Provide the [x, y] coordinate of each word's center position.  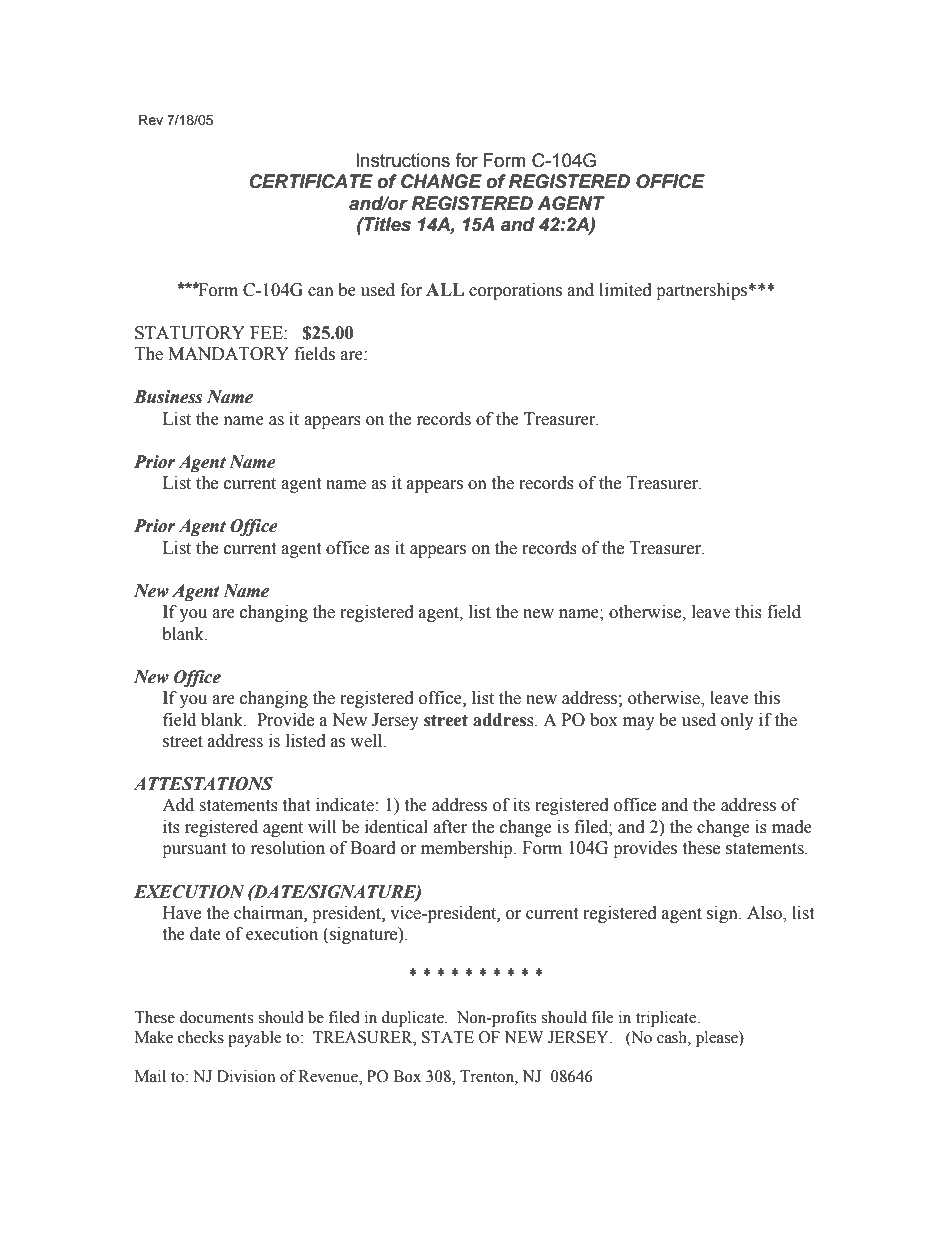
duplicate [413, 1019]
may [639, 723]
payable [254, 1039]
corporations [515, 291]
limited [625, 290]
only [737, 721]
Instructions [403, 160]
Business [168, 397]
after [450, 827]
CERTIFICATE [311, 181]
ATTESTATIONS [203, 784]
